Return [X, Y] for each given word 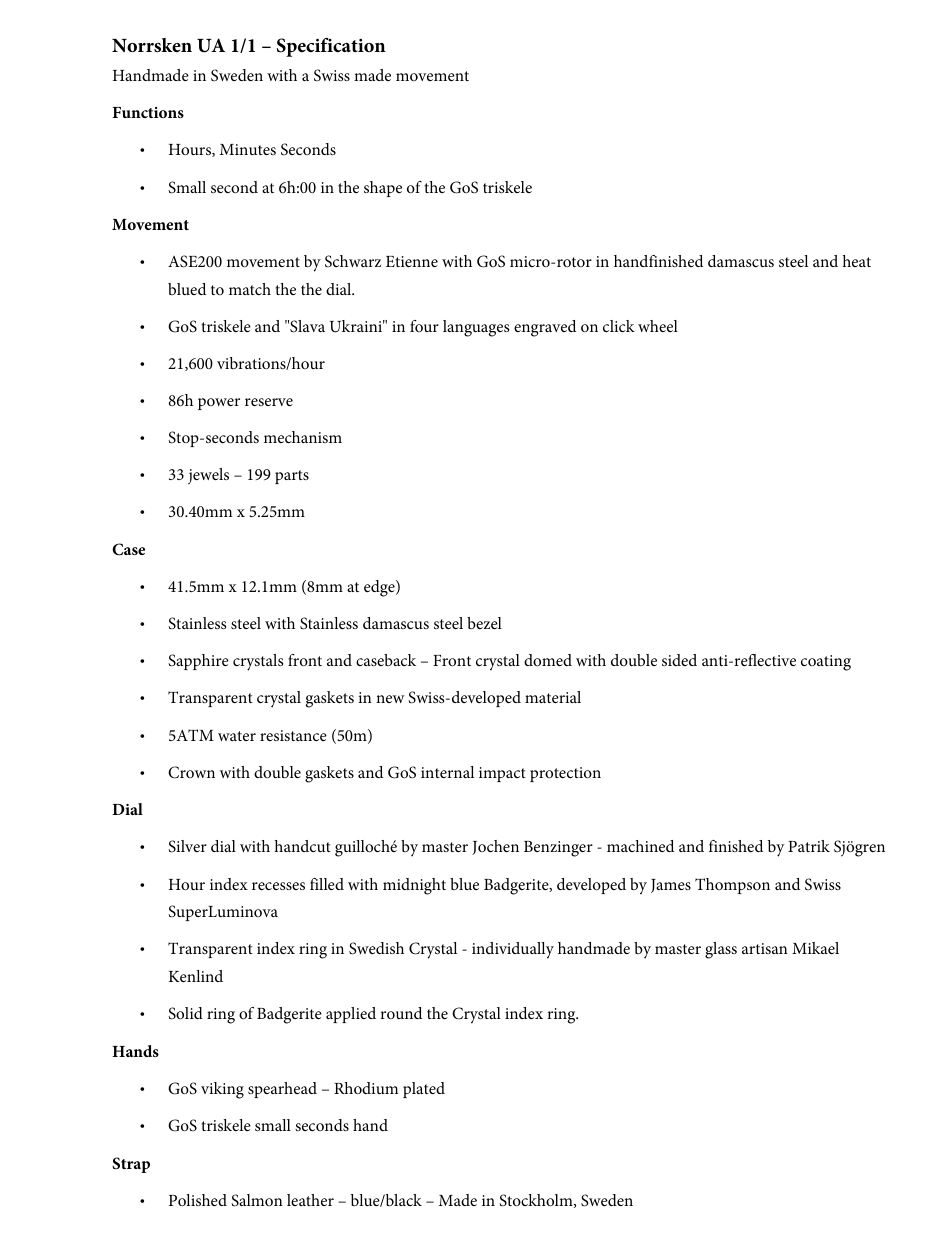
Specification [331, 47]
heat [856, 261]
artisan [765, 948]
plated [424, 1090]
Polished [198, 1200]
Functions [148, 112]
